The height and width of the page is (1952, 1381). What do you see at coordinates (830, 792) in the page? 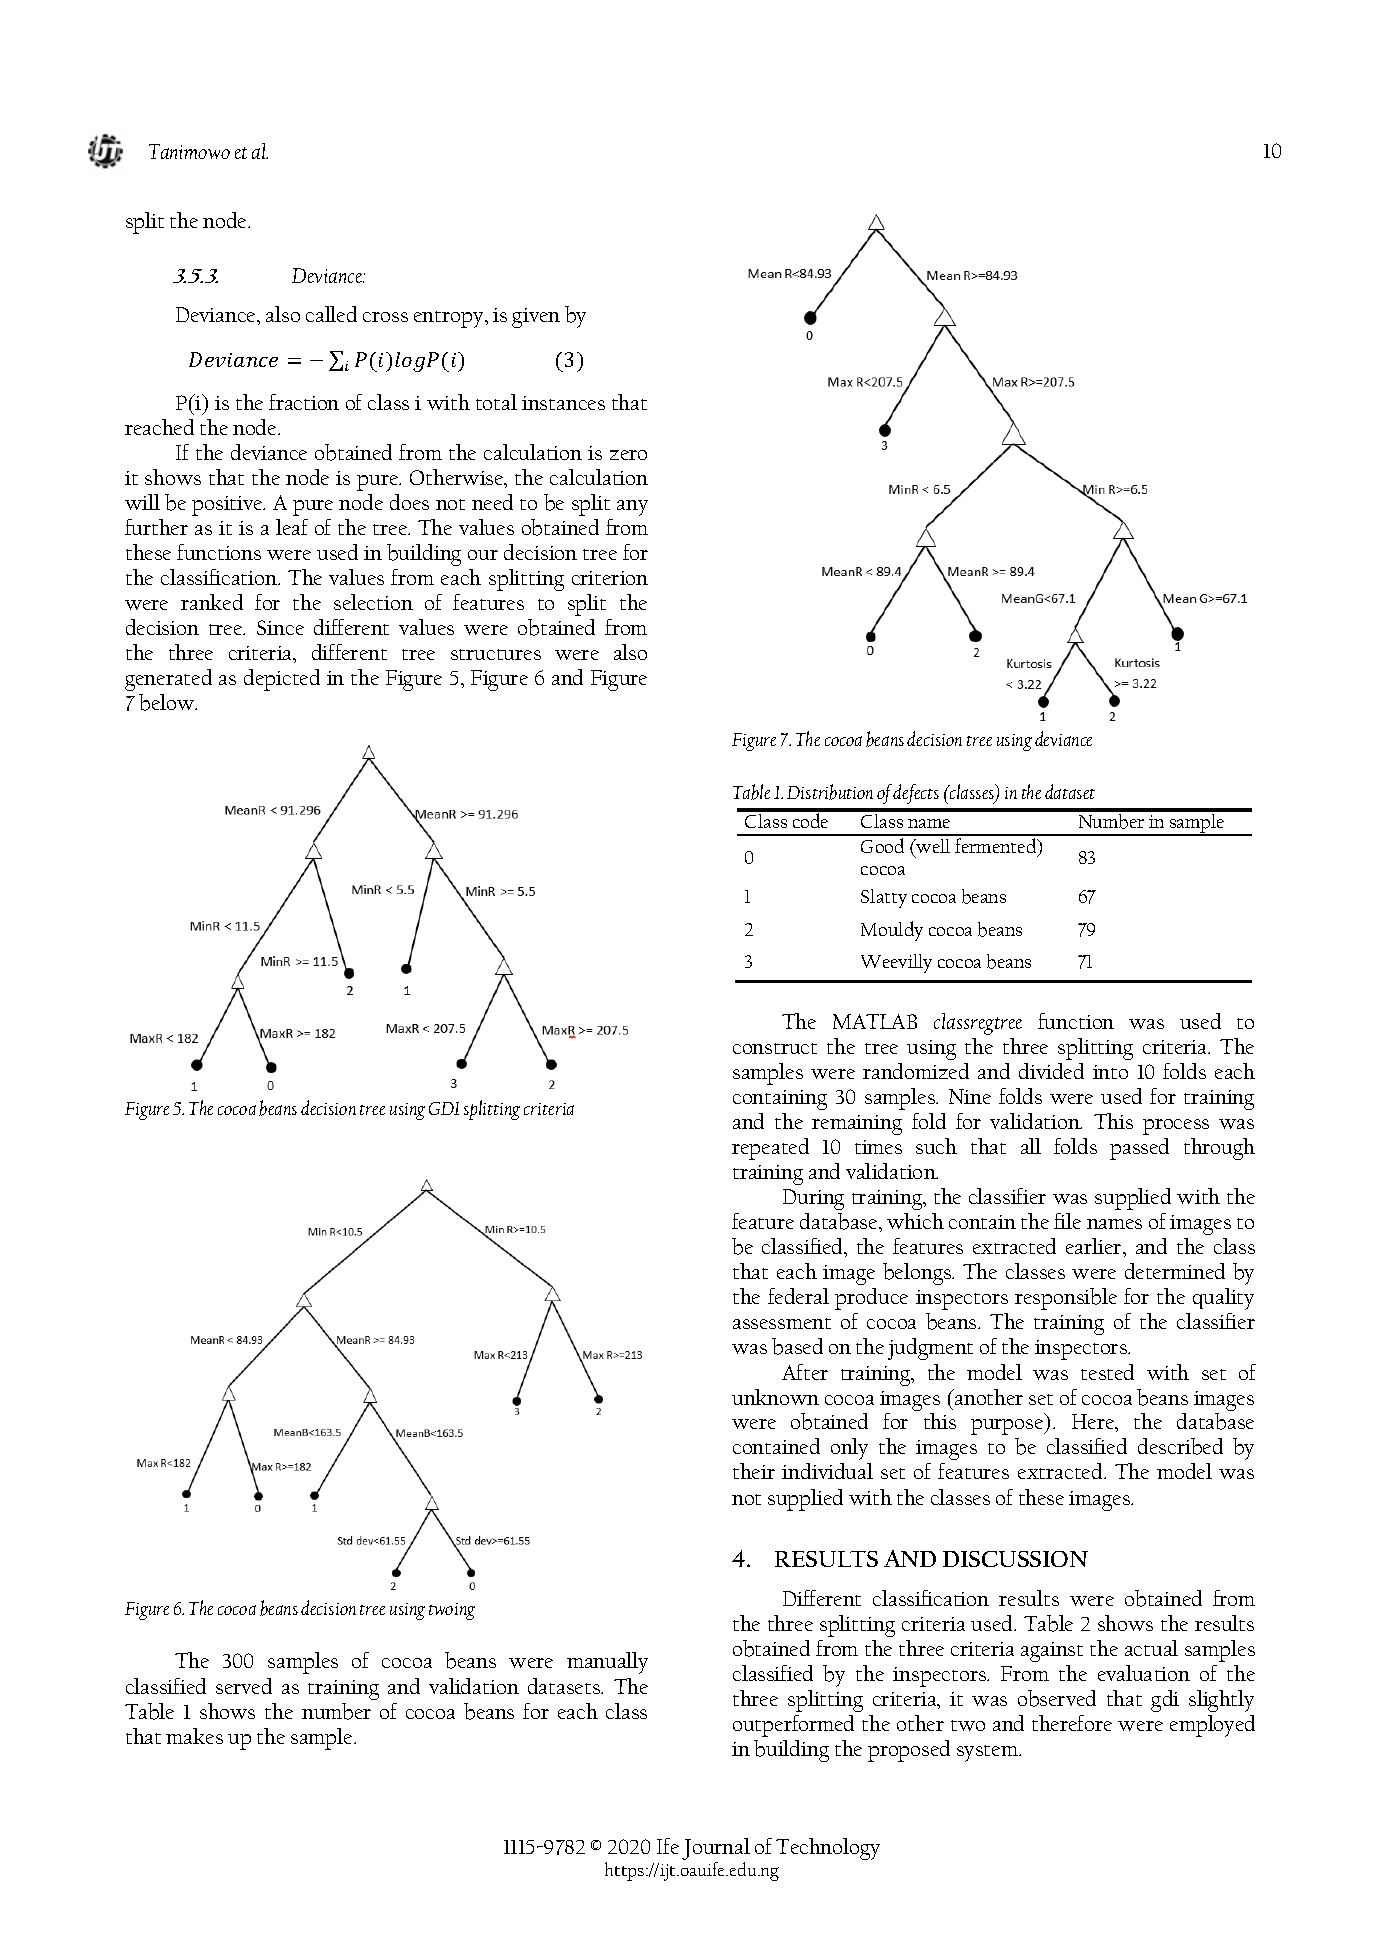
I see `Distribution` at bounding box center [830, 792].
